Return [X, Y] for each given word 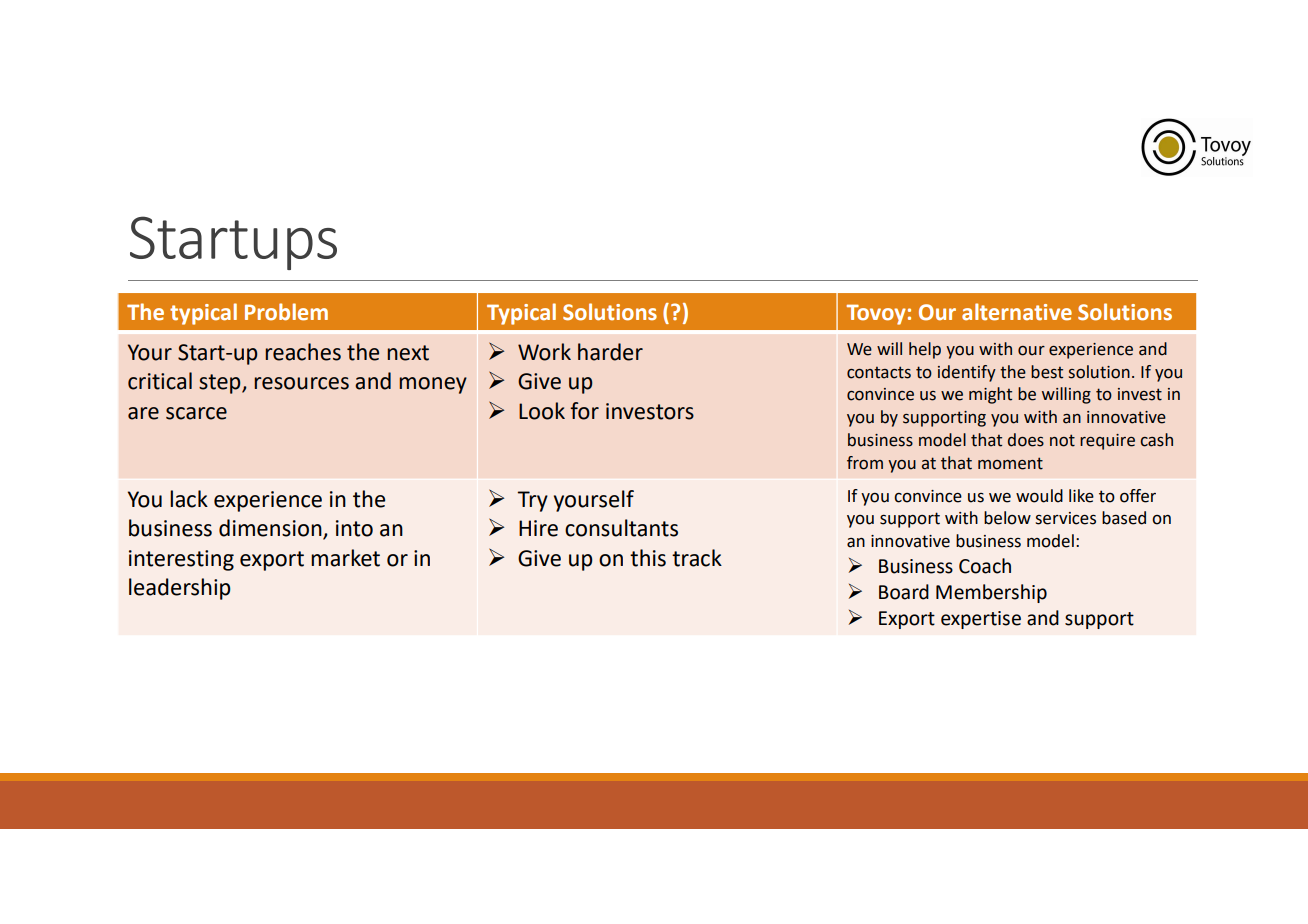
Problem [286, 312]
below [1007, 518]
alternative [1017, 312]
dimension [271, 529]
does [1026, 440]
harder [610, 352]
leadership [180, 589]
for [584, 411]
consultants [621, 528]
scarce [196, 413]
